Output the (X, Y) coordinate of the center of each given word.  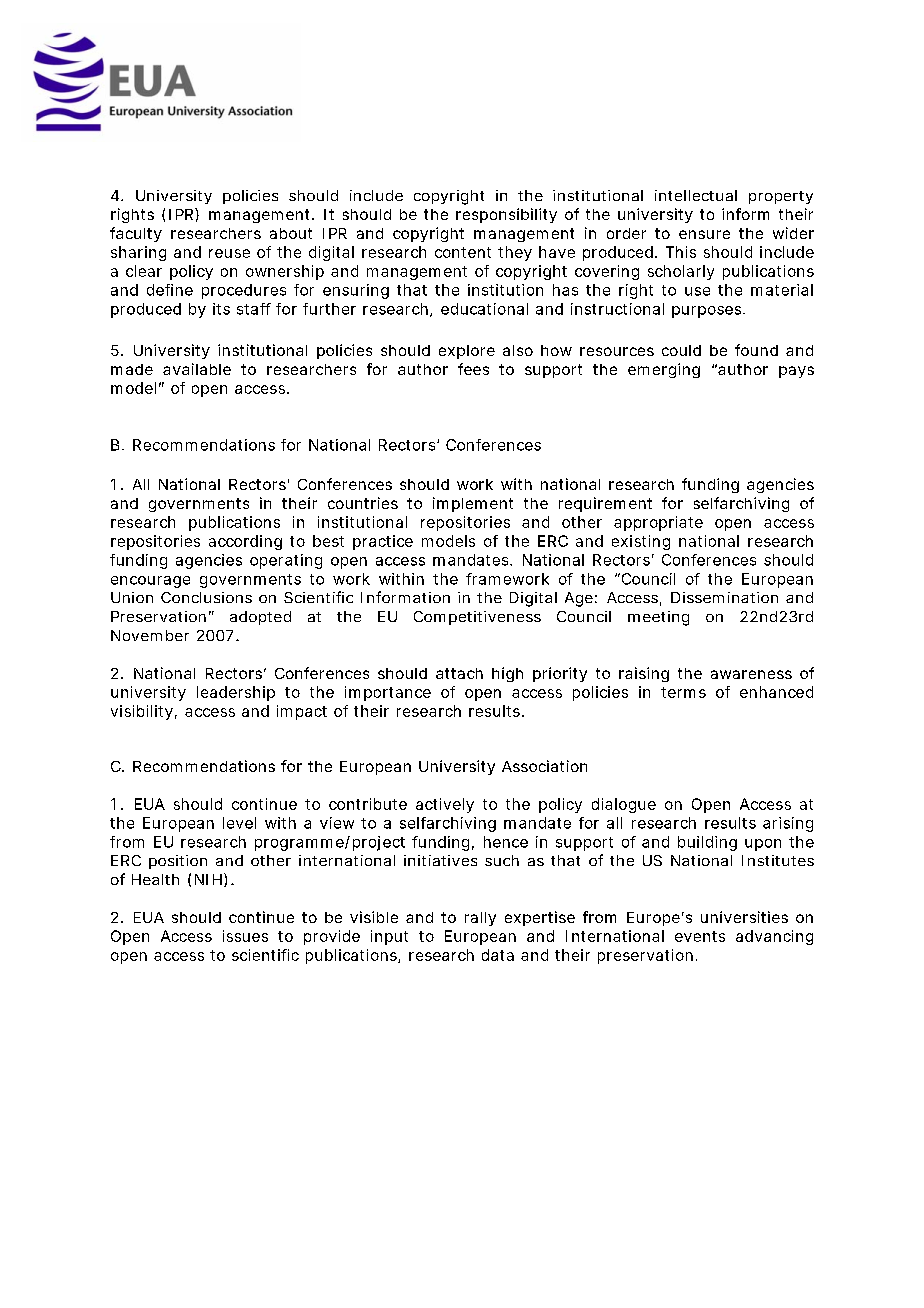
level (239, 823)
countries (363, 503)
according (245, 542)
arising (788, 824)
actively (445, 805)
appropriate (658, 523)
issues (245, 936)
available (197, 369)
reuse (229, 253)
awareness (751, 674)
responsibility (506, 215)
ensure (704, 234)
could (681, 350)
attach (459, 673)
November (150, 635)
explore (467, 352)
